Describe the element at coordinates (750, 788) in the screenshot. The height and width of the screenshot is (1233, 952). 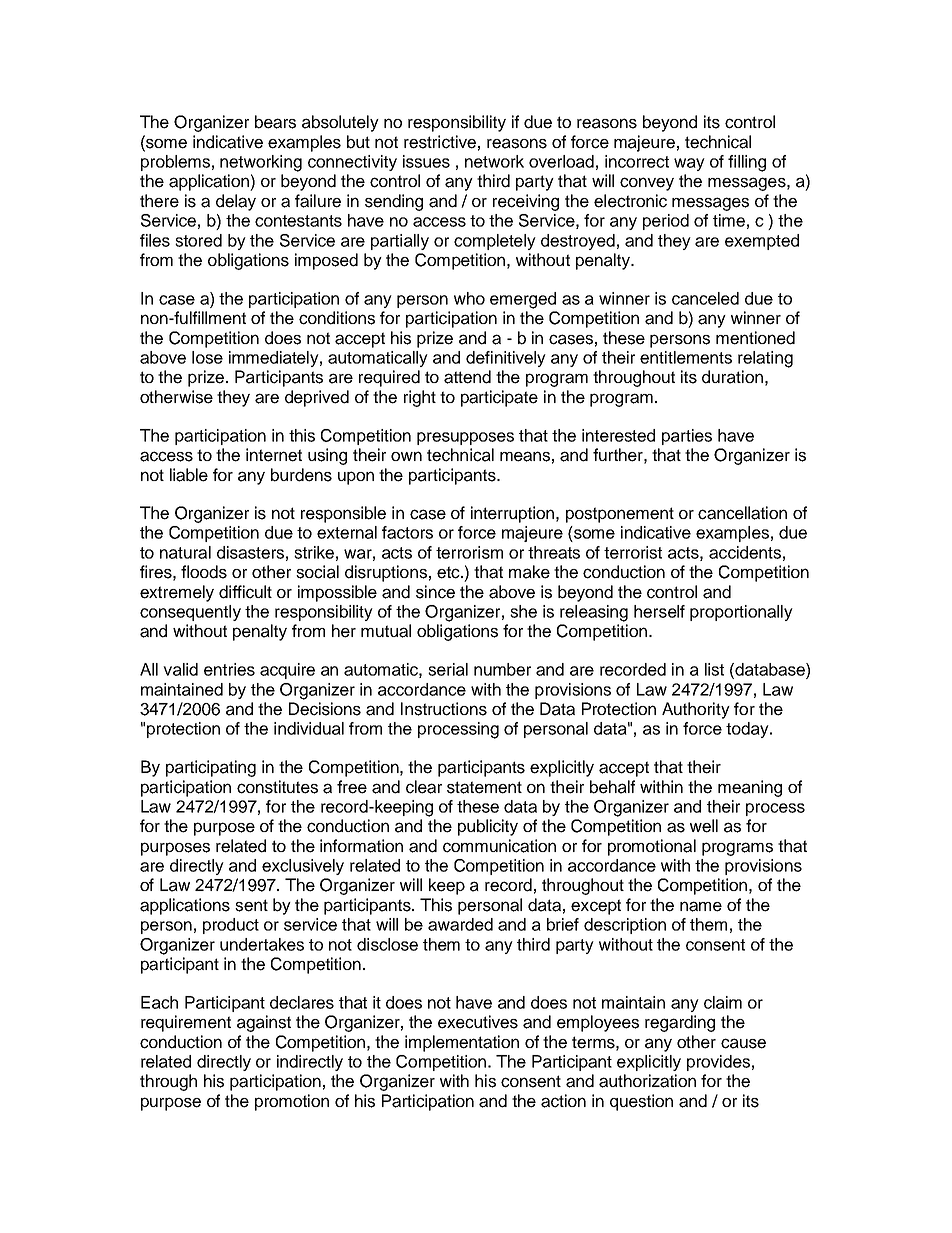
I see `meaning` at that location.
